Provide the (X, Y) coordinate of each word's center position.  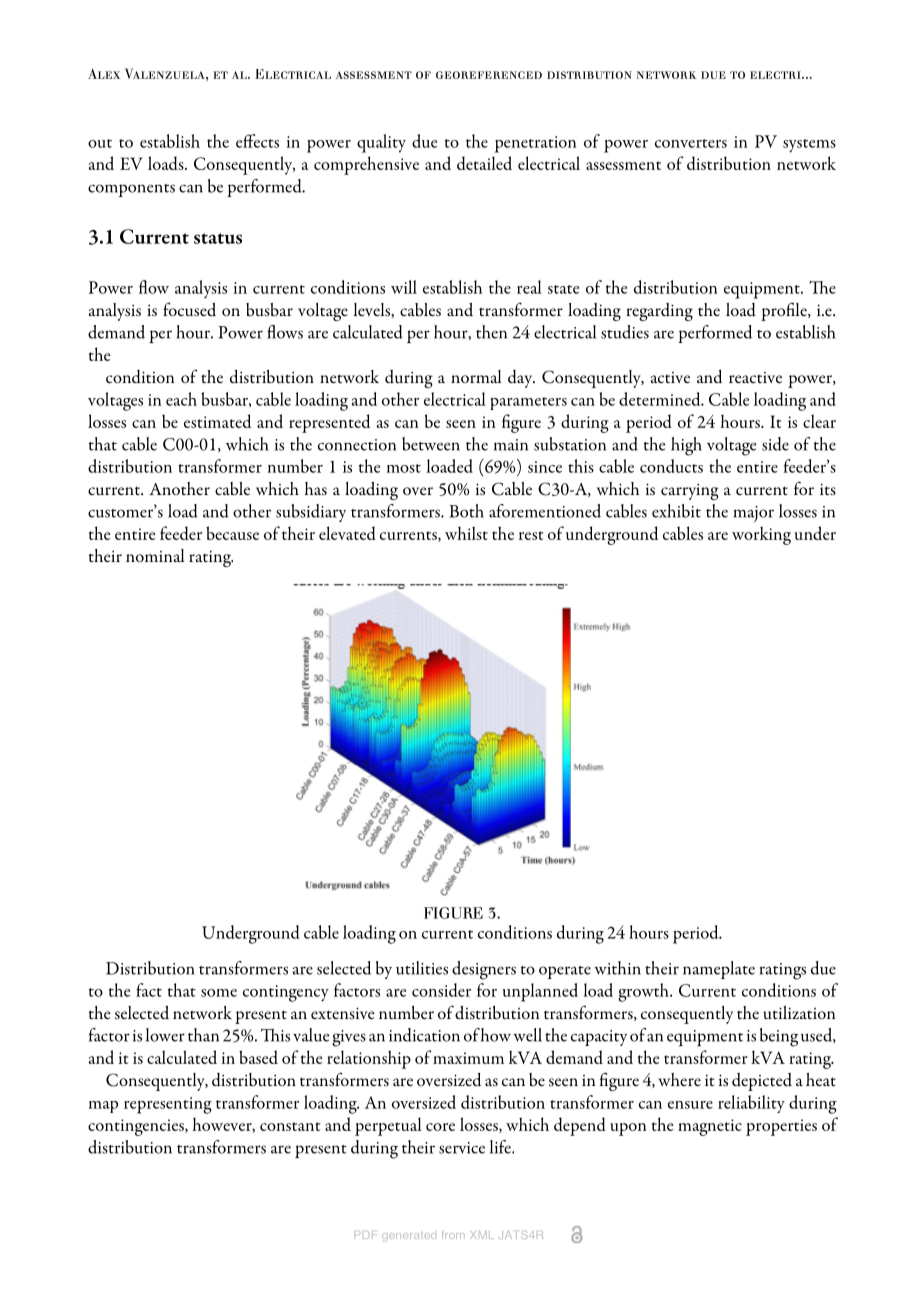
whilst (466, 533)
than (203, 1035)
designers (484, 970)
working (761, 535)
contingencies (137, 1127)
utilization (799, 1012)
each (181, 399)
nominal (155, 555)
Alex (104, 74)
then (491, 332)
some (219, 993)
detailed (484, 163)
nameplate (719, 970)
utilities (422, 968)
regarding (659, 312)
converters (691, 143)
